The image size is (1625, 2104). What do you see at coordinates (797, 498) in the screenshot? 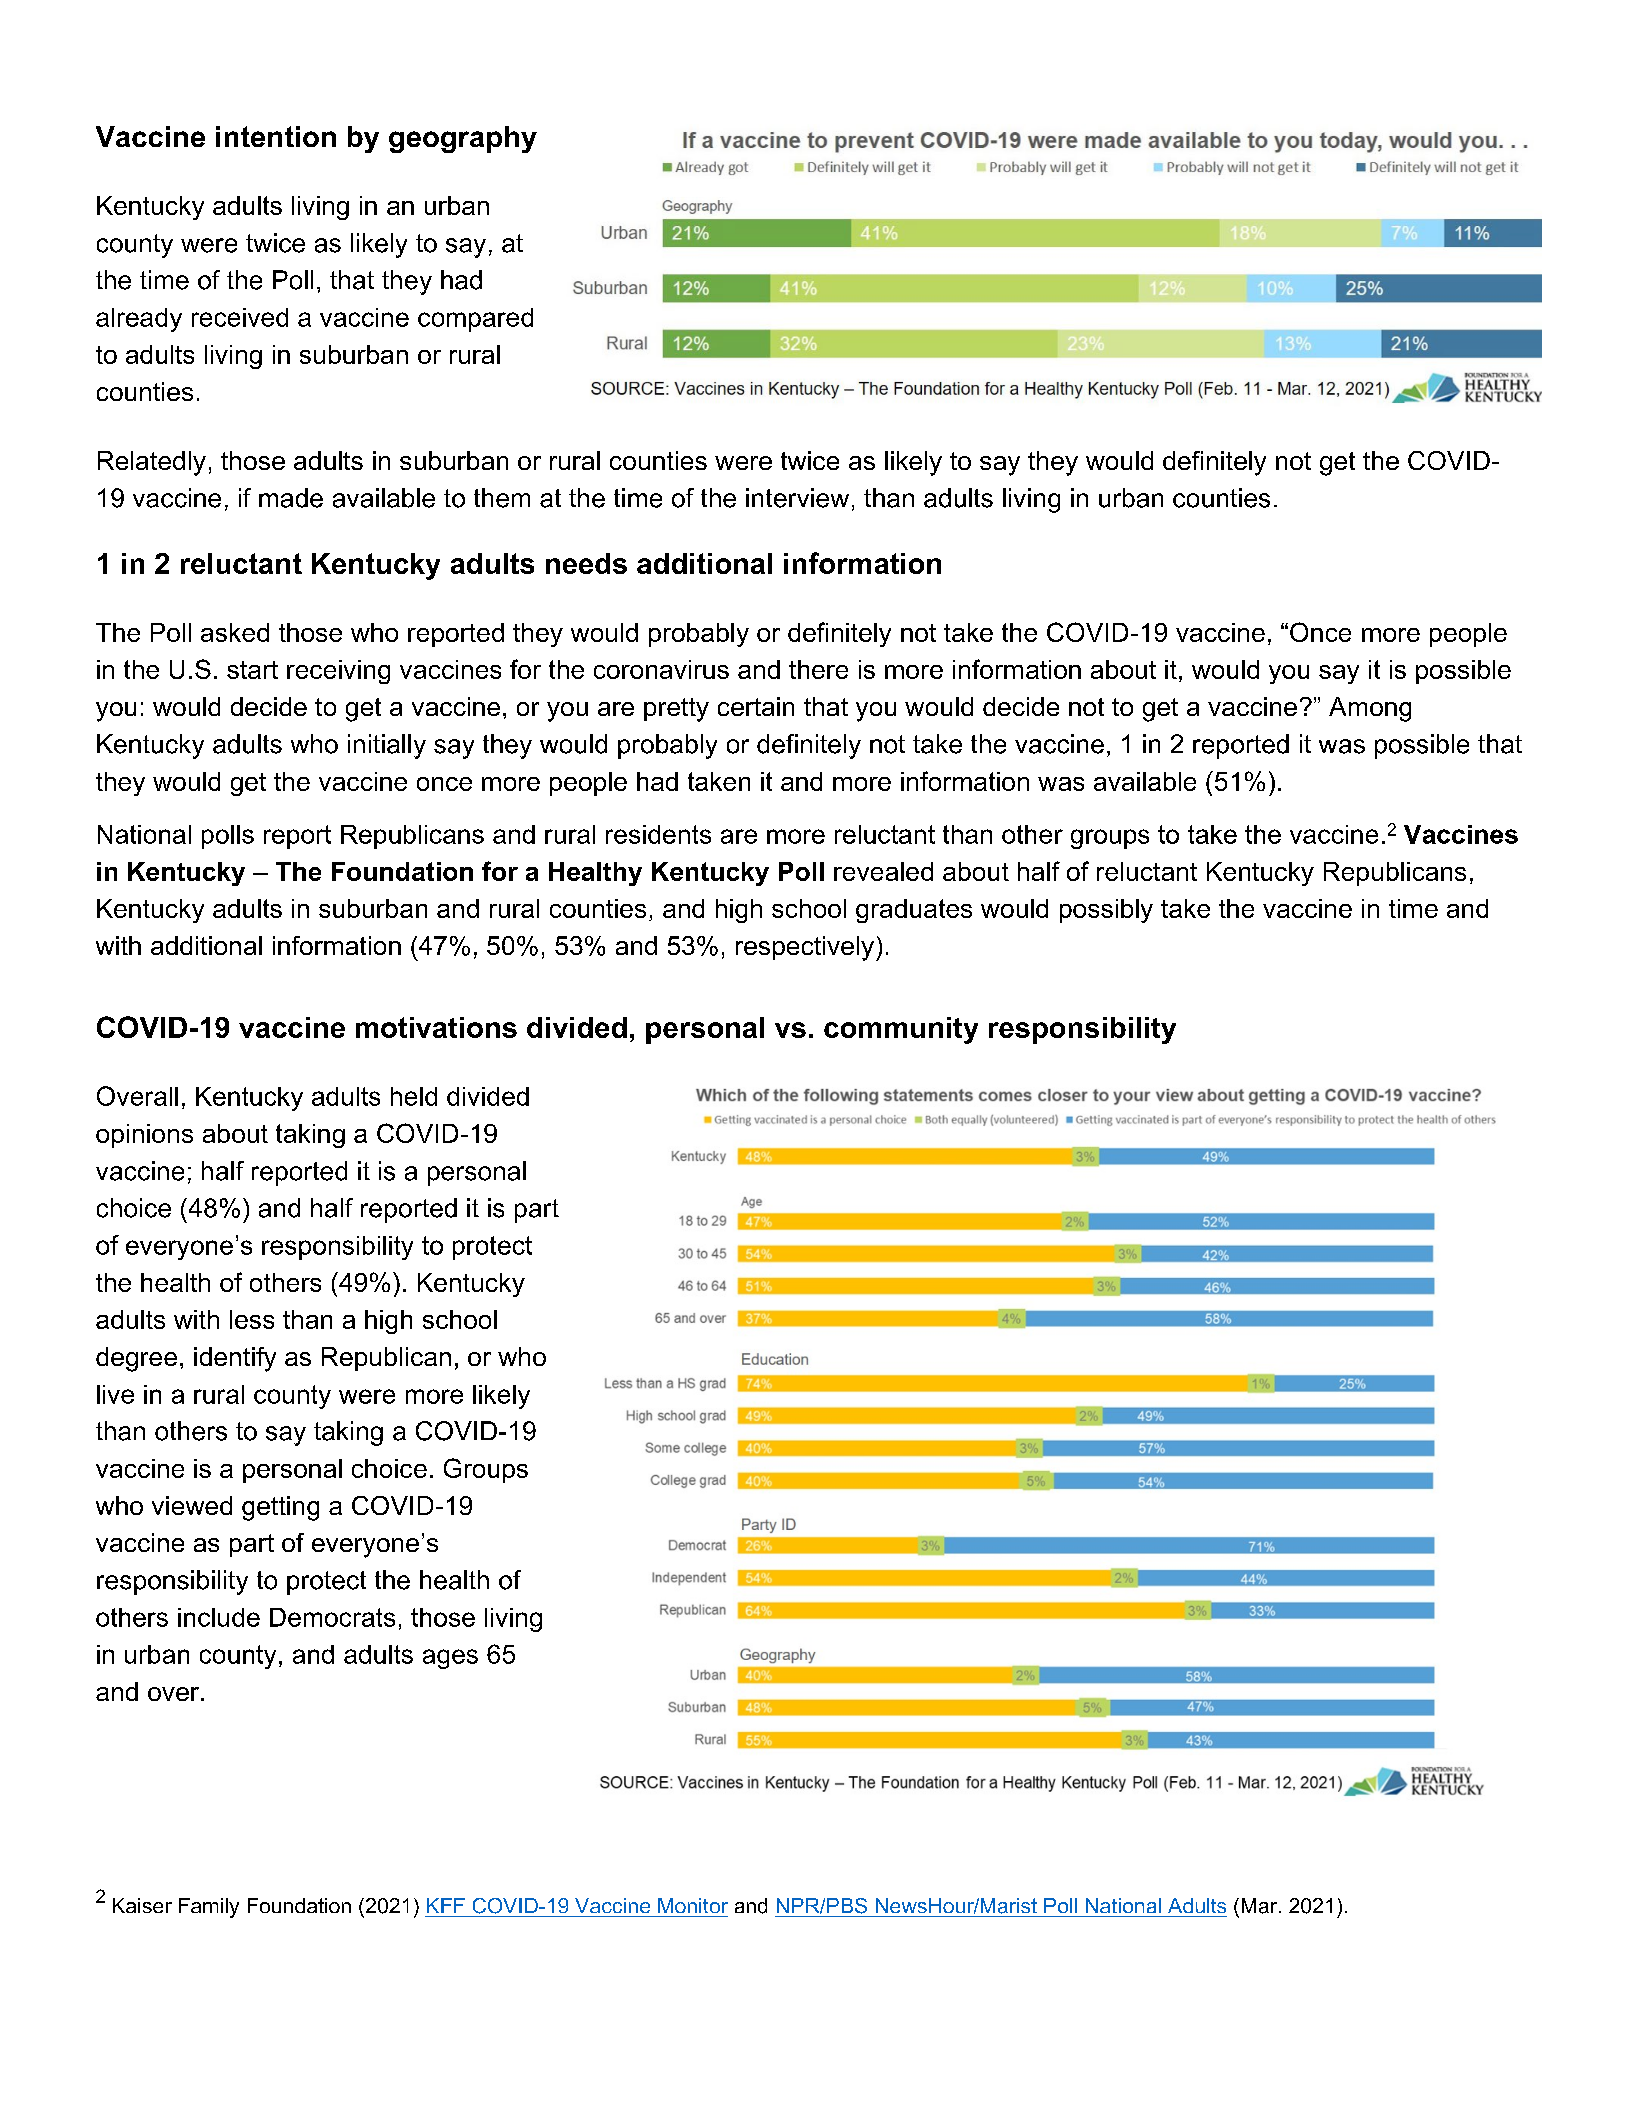
I see `interview` at bounding box center [797, 498].
